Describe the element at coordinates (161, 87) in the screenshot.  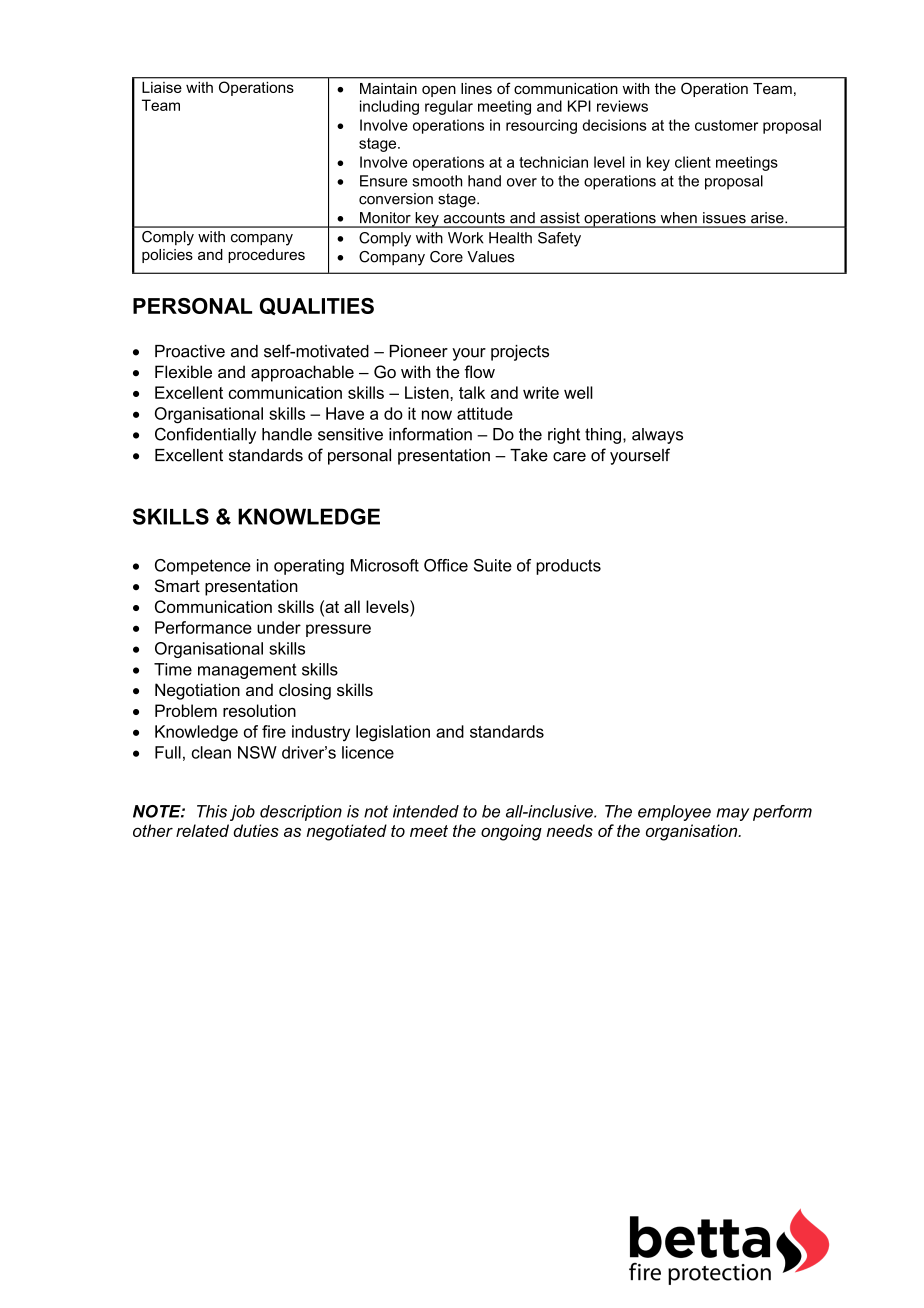
I see `Liaise` at that location.
